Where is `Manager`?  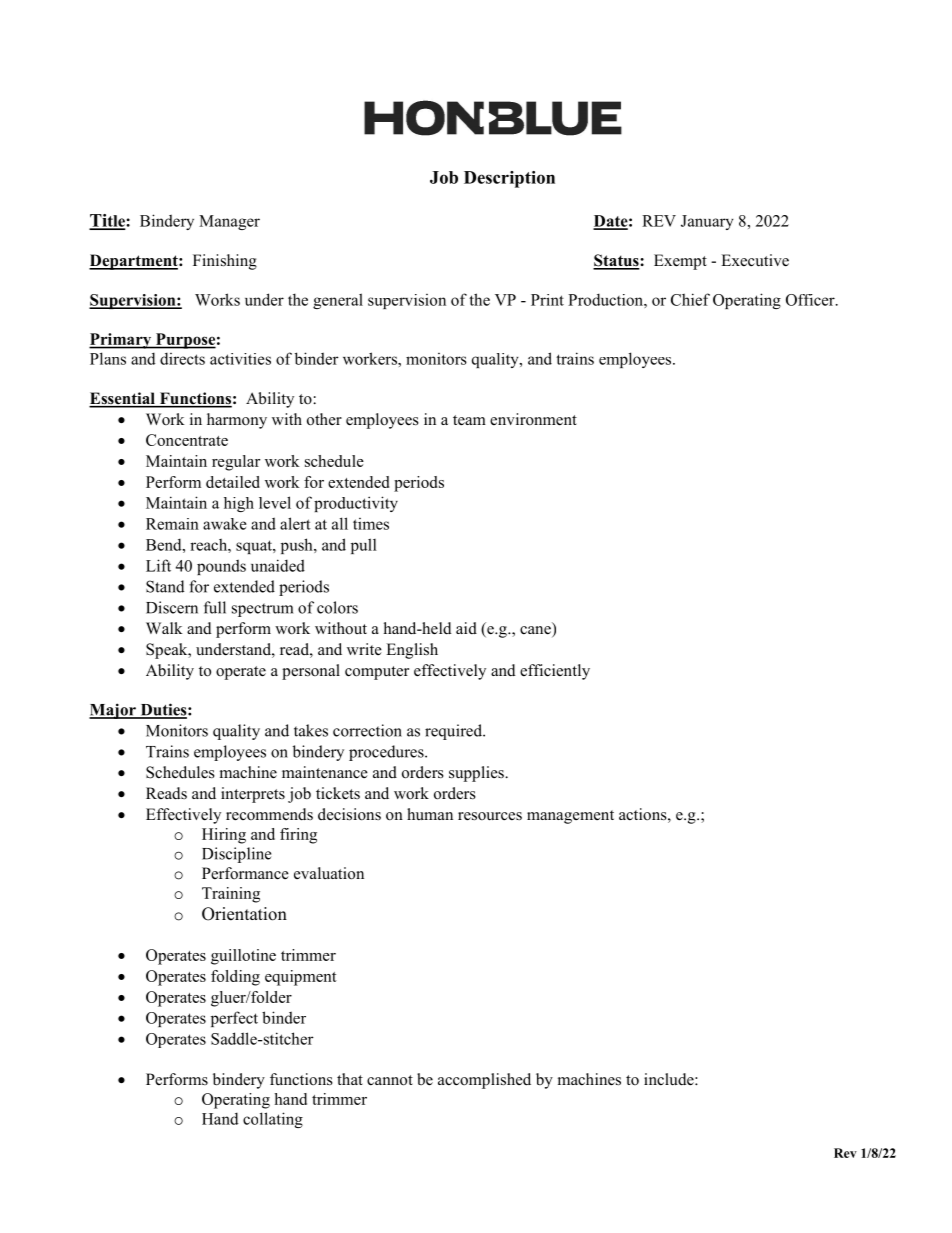 Manager is located at coordinates (229, 222).
